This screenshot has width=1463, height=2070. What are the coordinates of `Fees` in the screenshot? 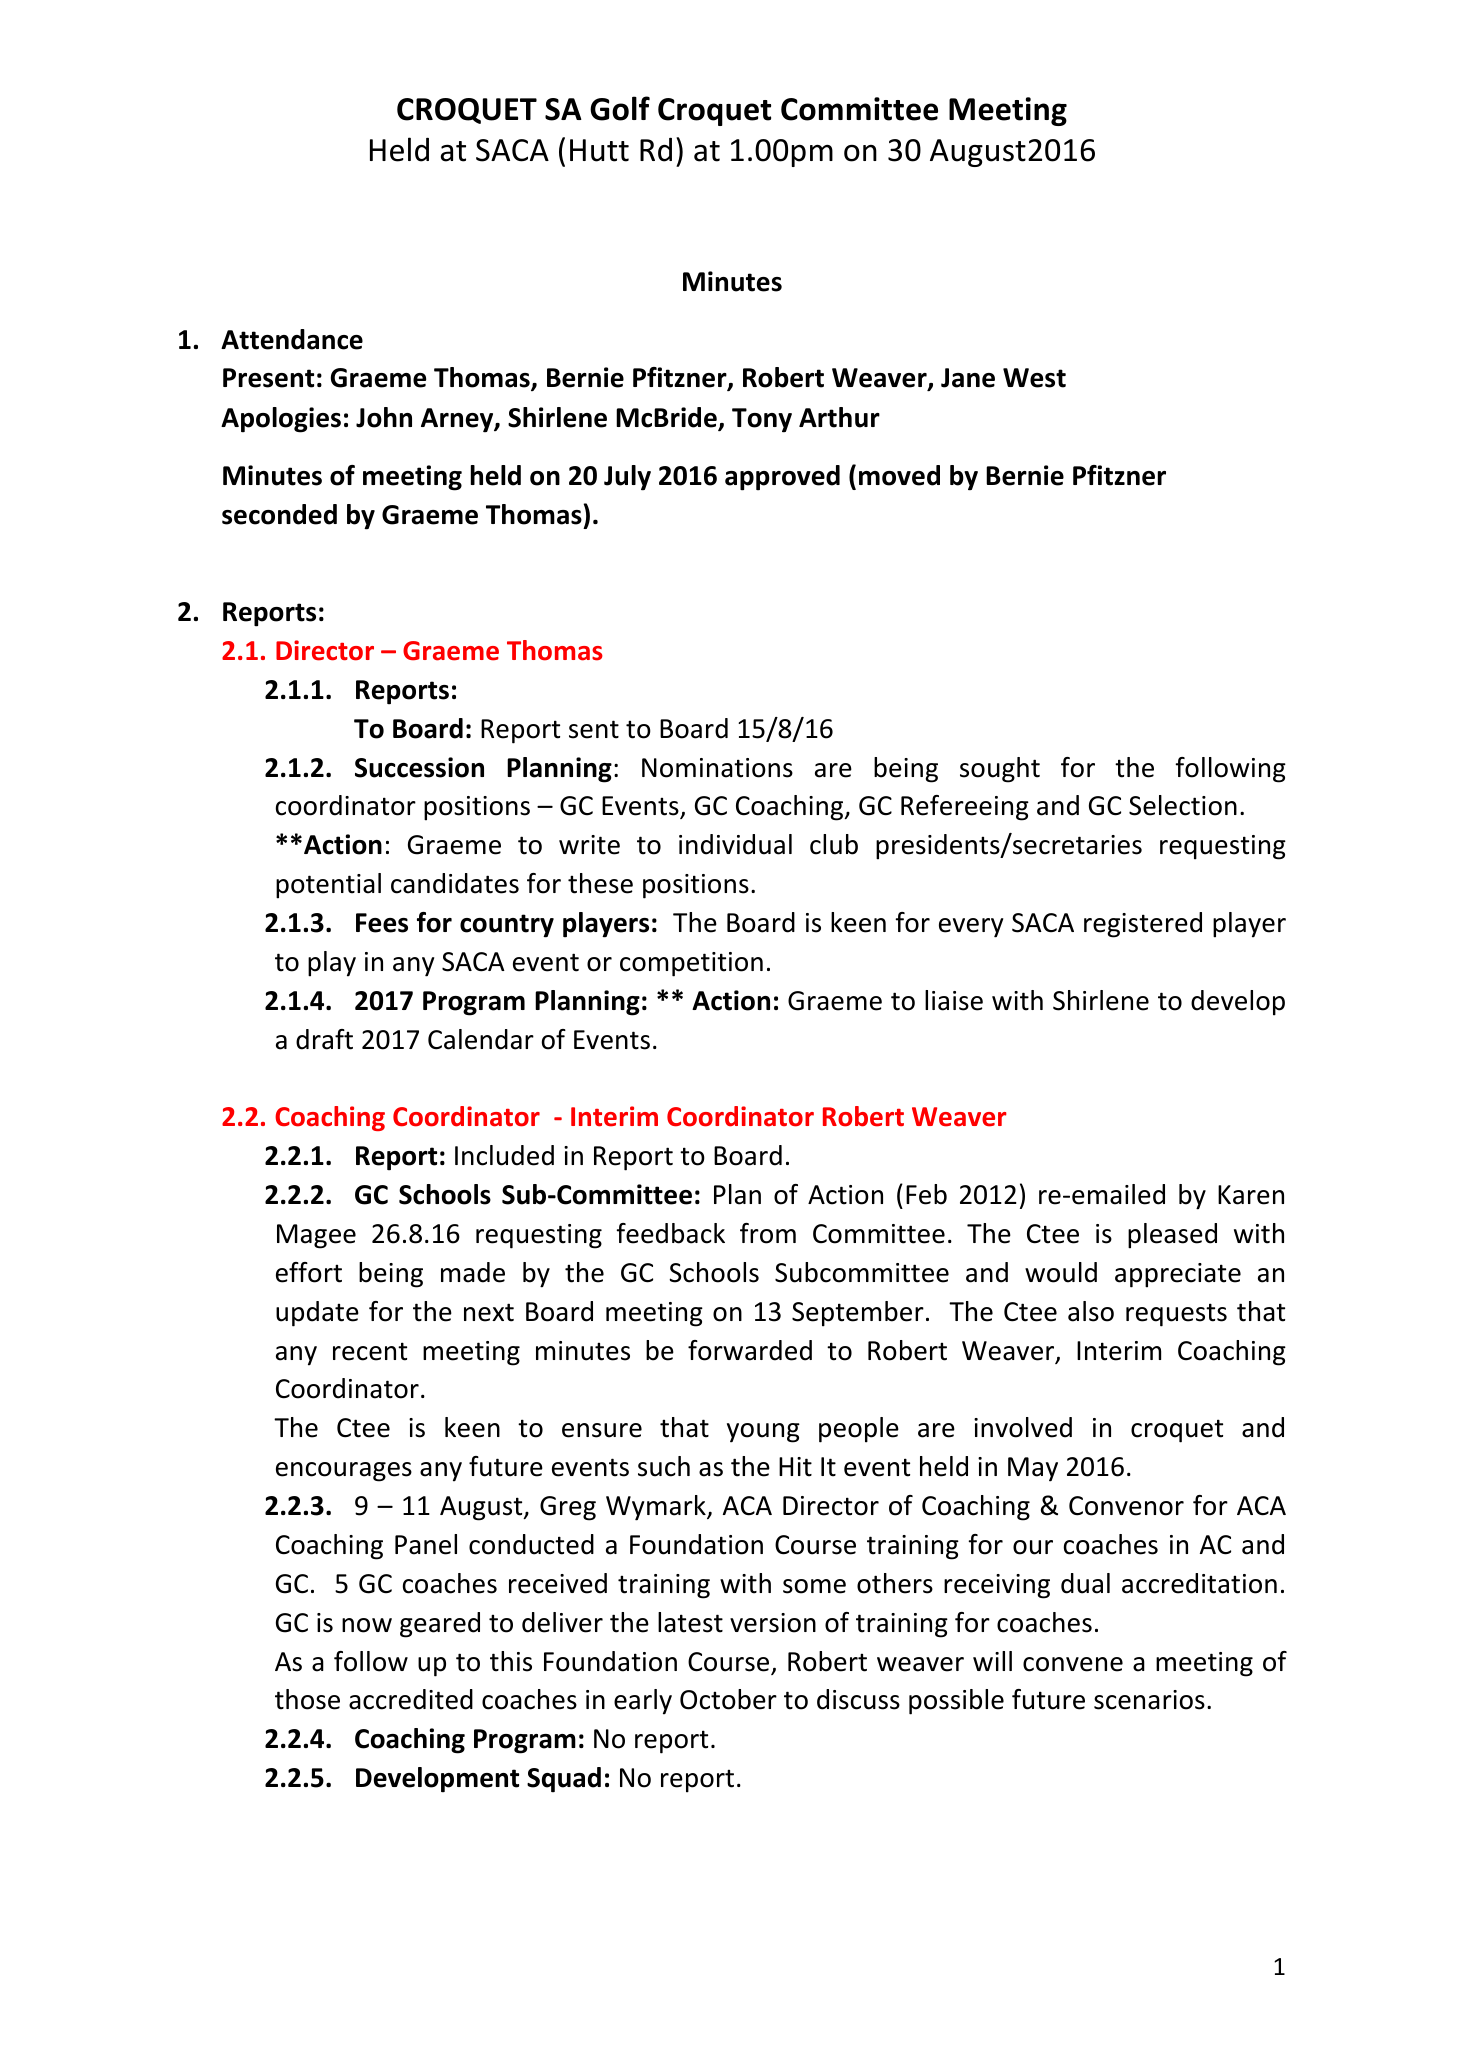 It's located at (382, 923).
